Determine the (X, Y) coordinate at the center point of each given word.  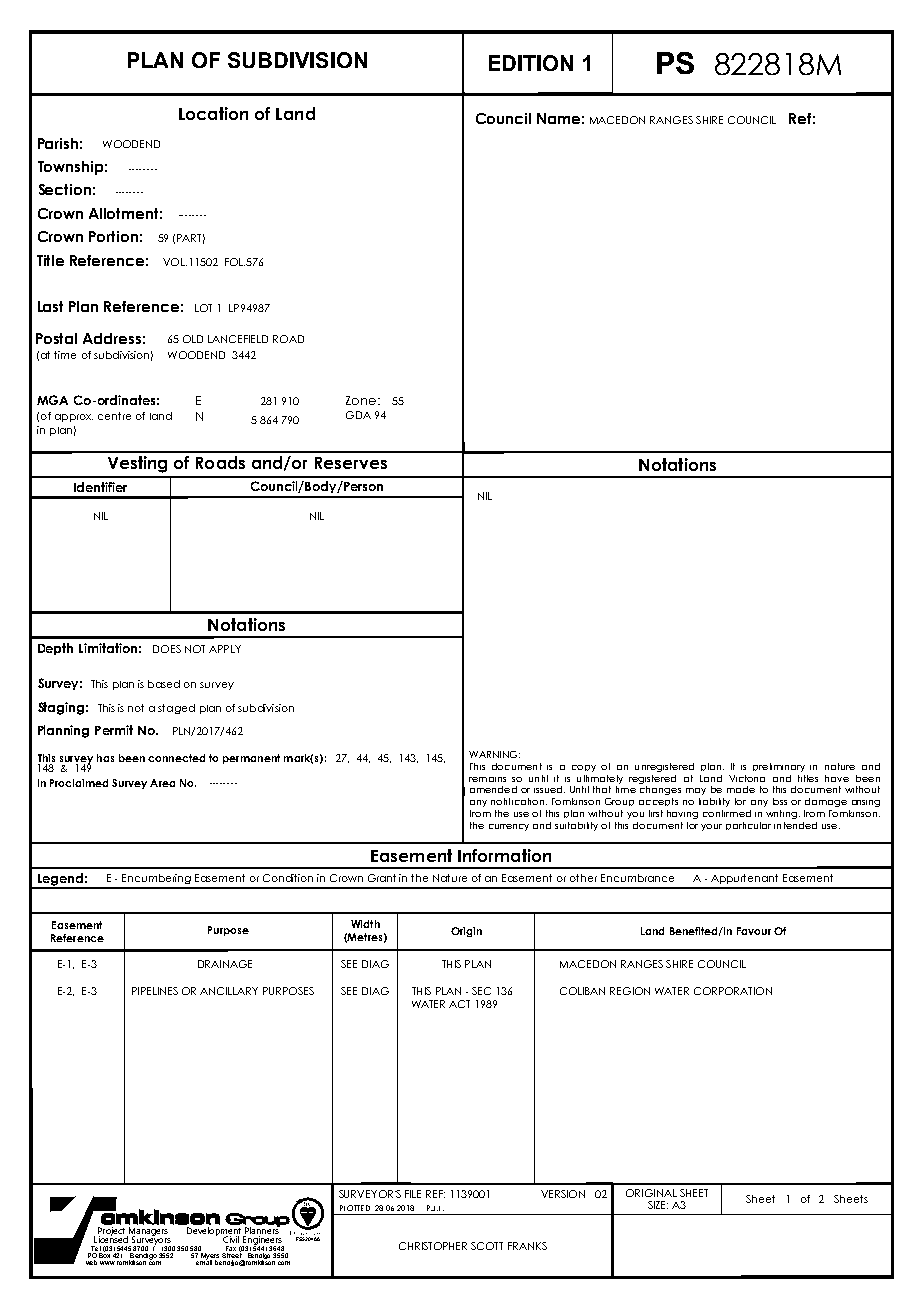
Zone (361, 400)
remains (487, 779)
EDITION (531, 63)
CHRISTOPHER (433, 1246)
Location (213, 113)
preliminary (779, 767)
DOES (167, 649)
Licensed (112, 1238)
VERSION (563, 1194)
